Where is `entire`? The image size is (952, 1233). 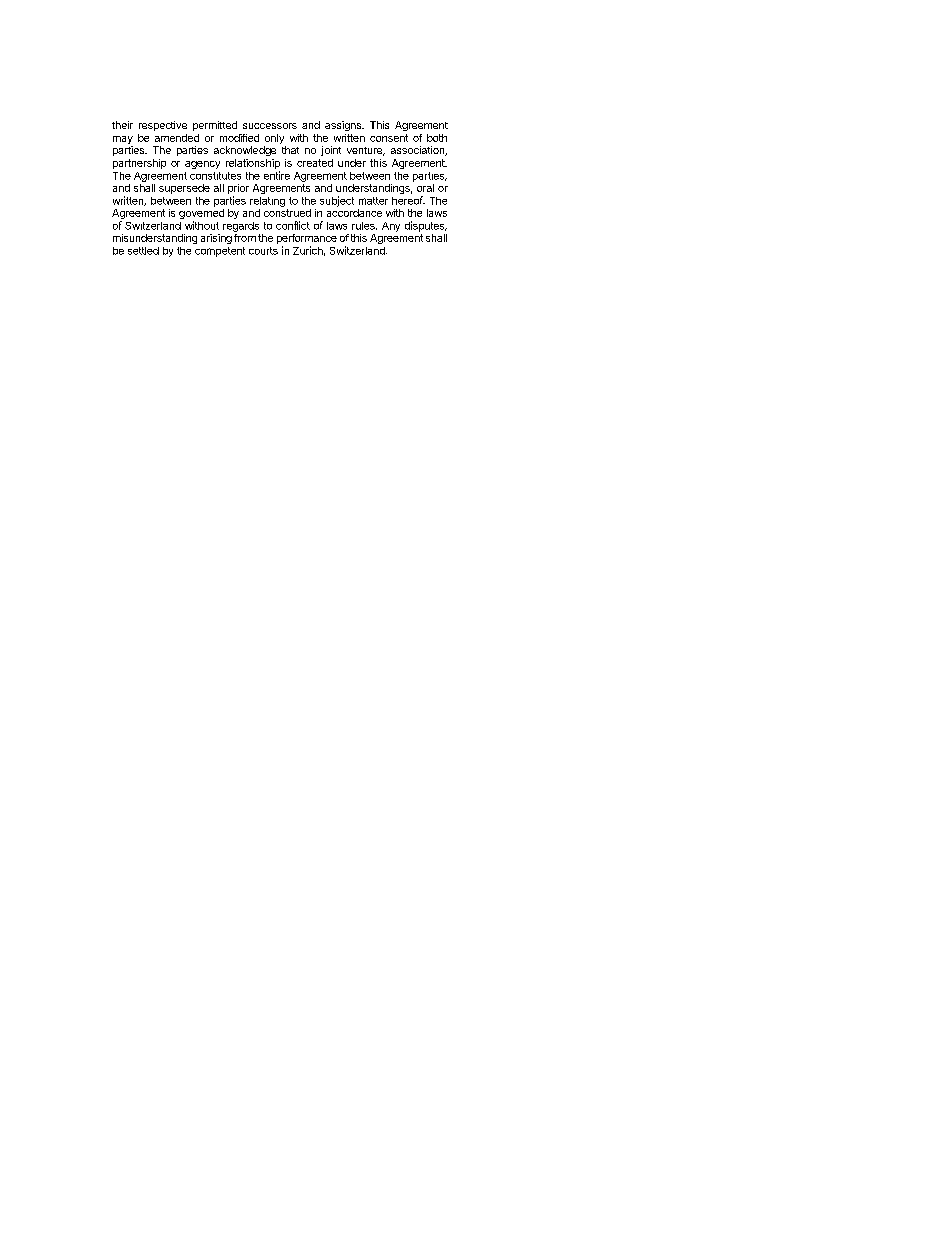
entire is located at coordinates (277, 175).
